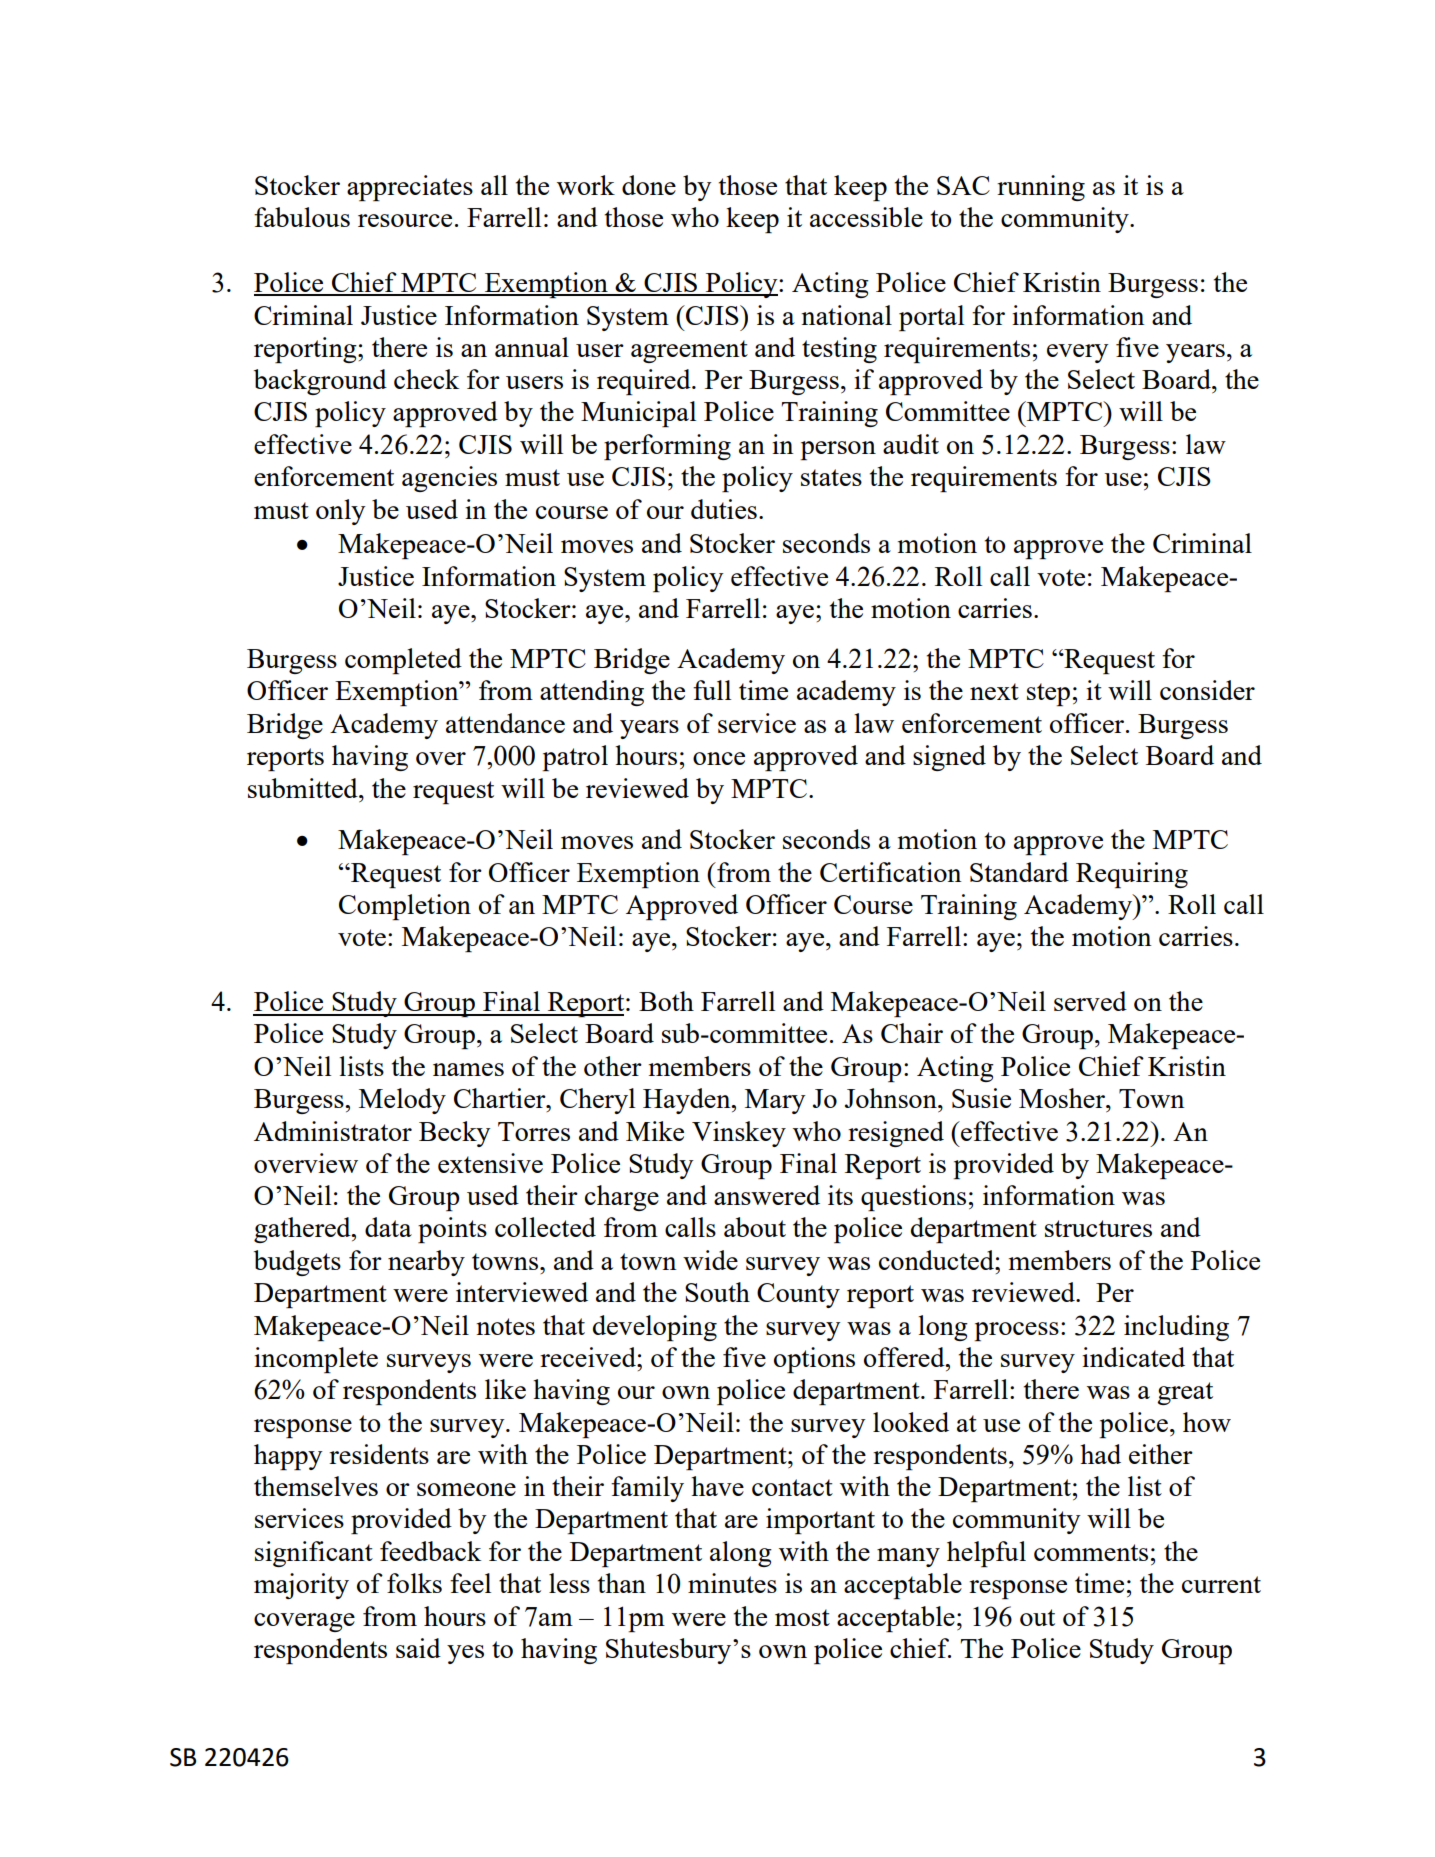 The width and height of the document is (1435, 1857). I want to click on Both, so click(666, 1001).
